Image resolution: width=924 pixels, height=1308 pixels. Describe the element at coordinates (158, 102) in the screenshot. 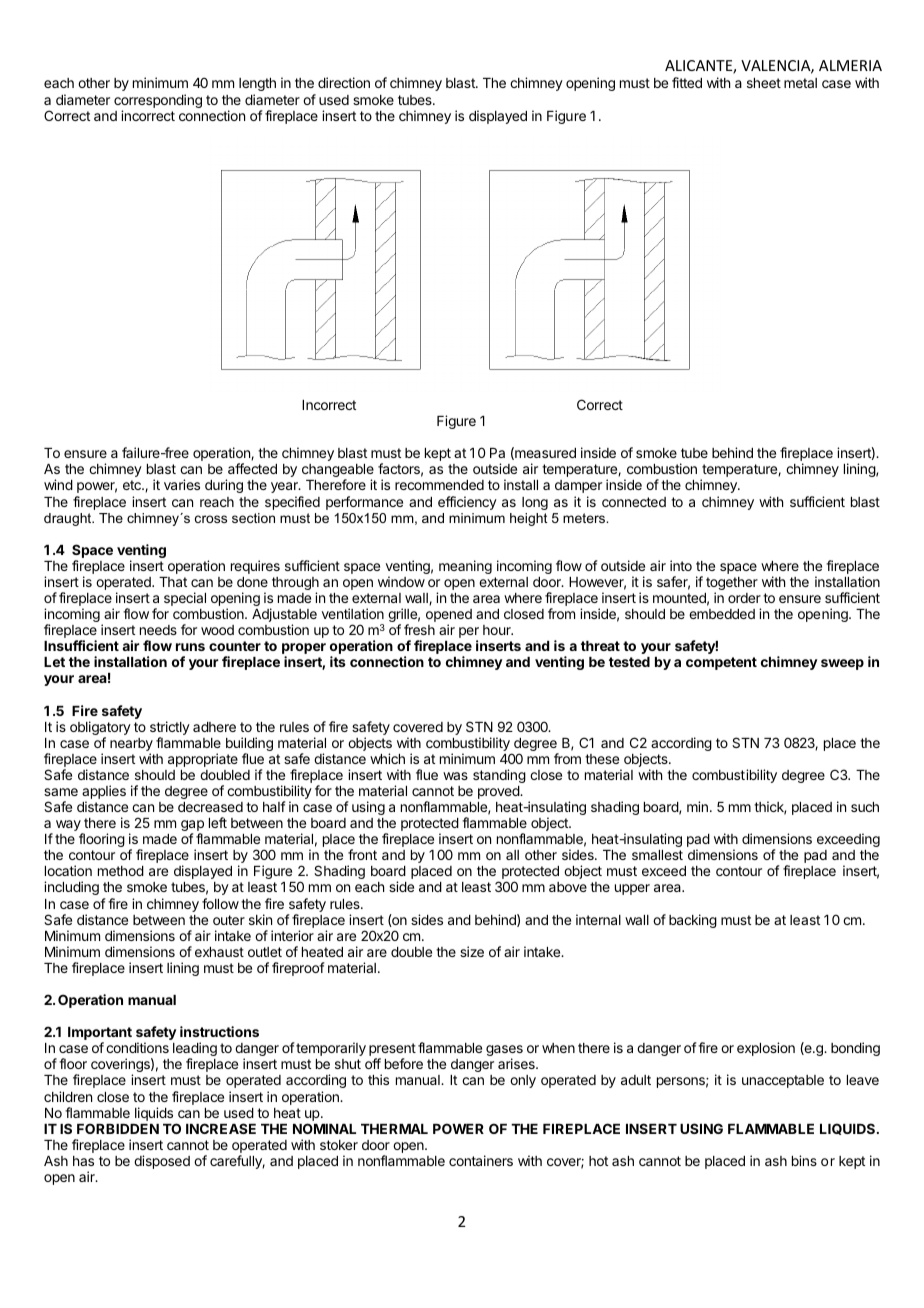

I see `corresponding` at that location.
